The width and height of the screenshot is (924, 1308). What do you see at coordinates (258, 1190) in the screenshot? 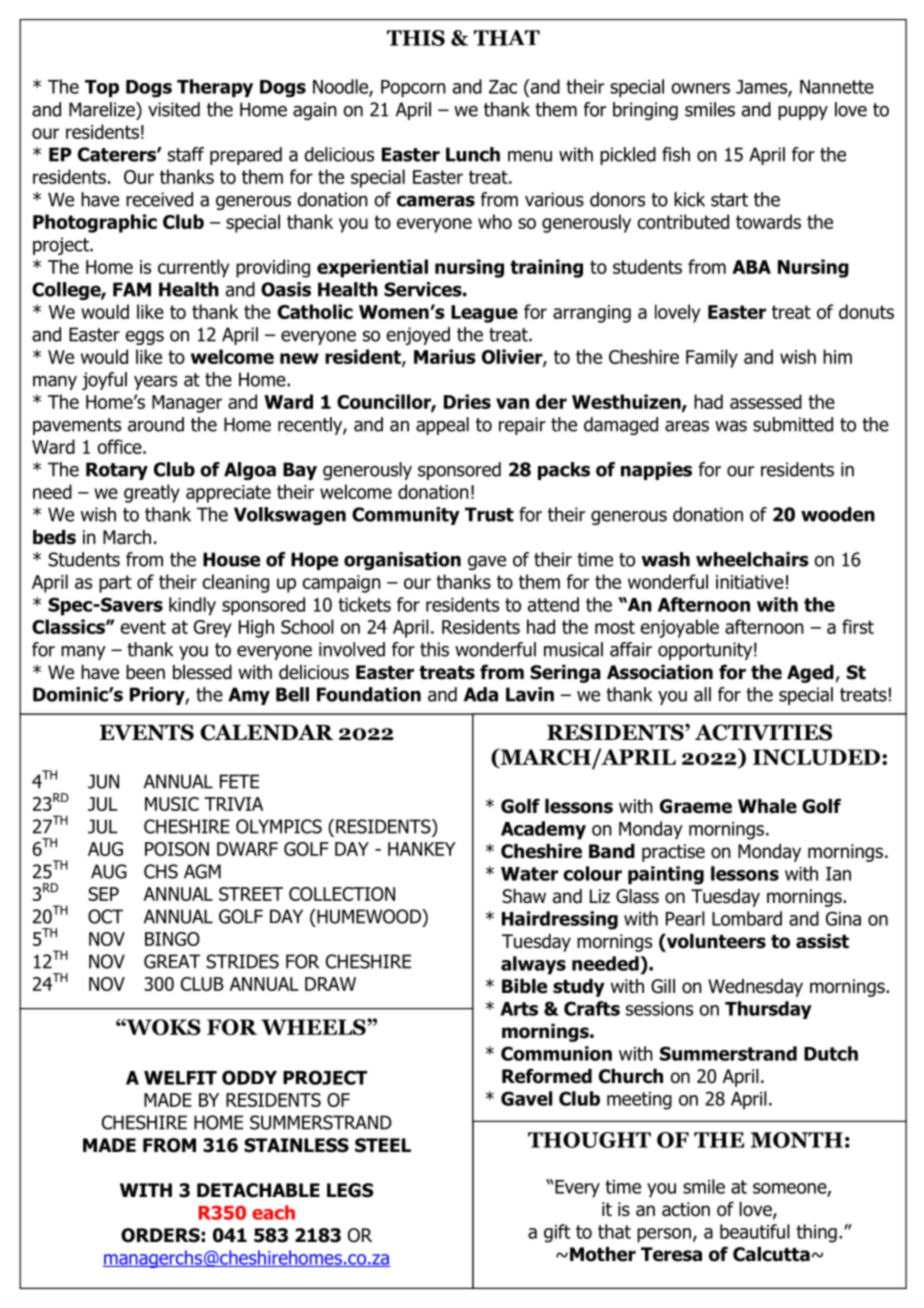
I see `DETACHABLE` at bounding box center [258, 1190].
